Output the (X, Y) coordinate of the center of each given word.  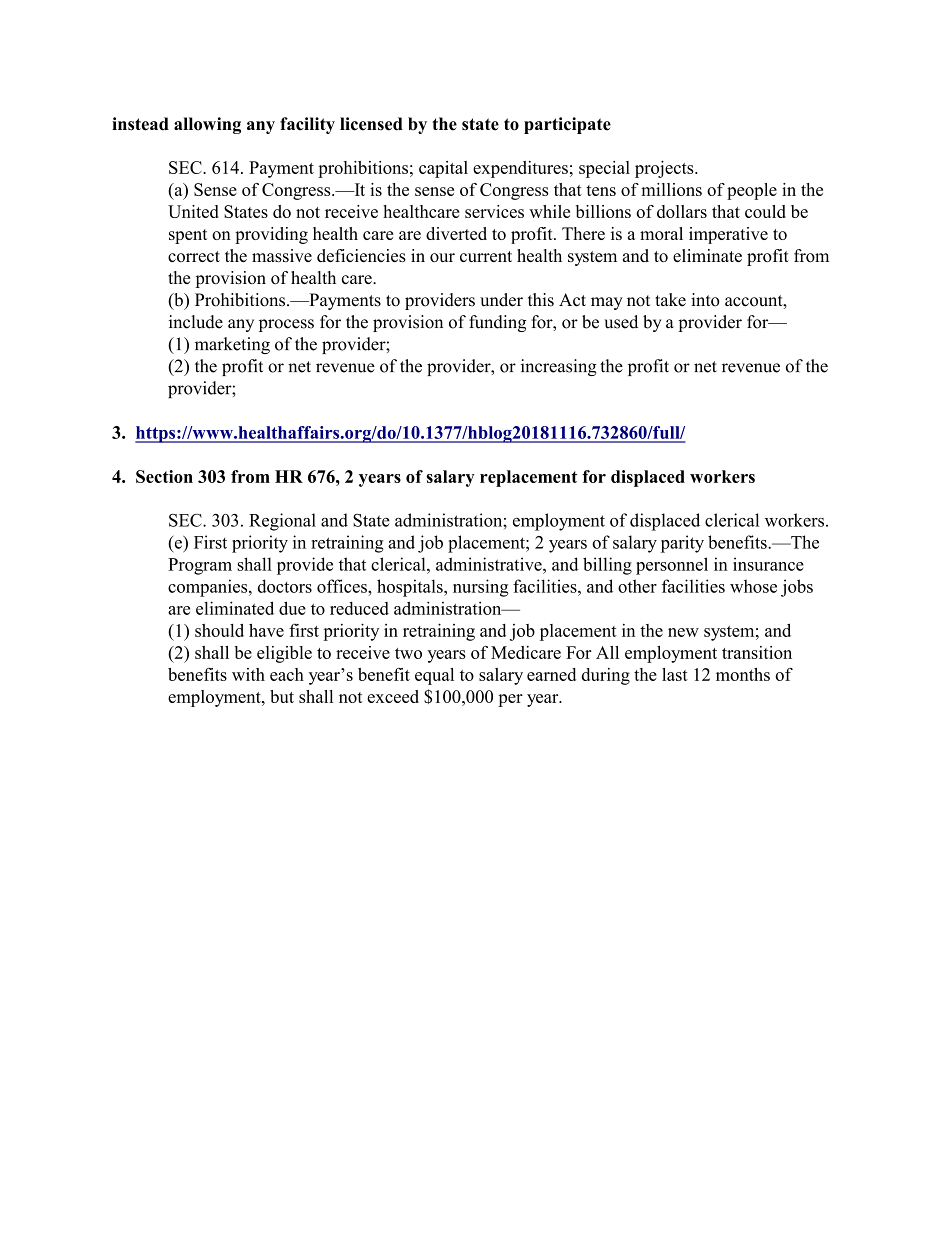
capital (443, 169)
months (743, 674)
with (248, 674)
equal (434, 676)
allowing (207, 125)
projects (665, 169)
